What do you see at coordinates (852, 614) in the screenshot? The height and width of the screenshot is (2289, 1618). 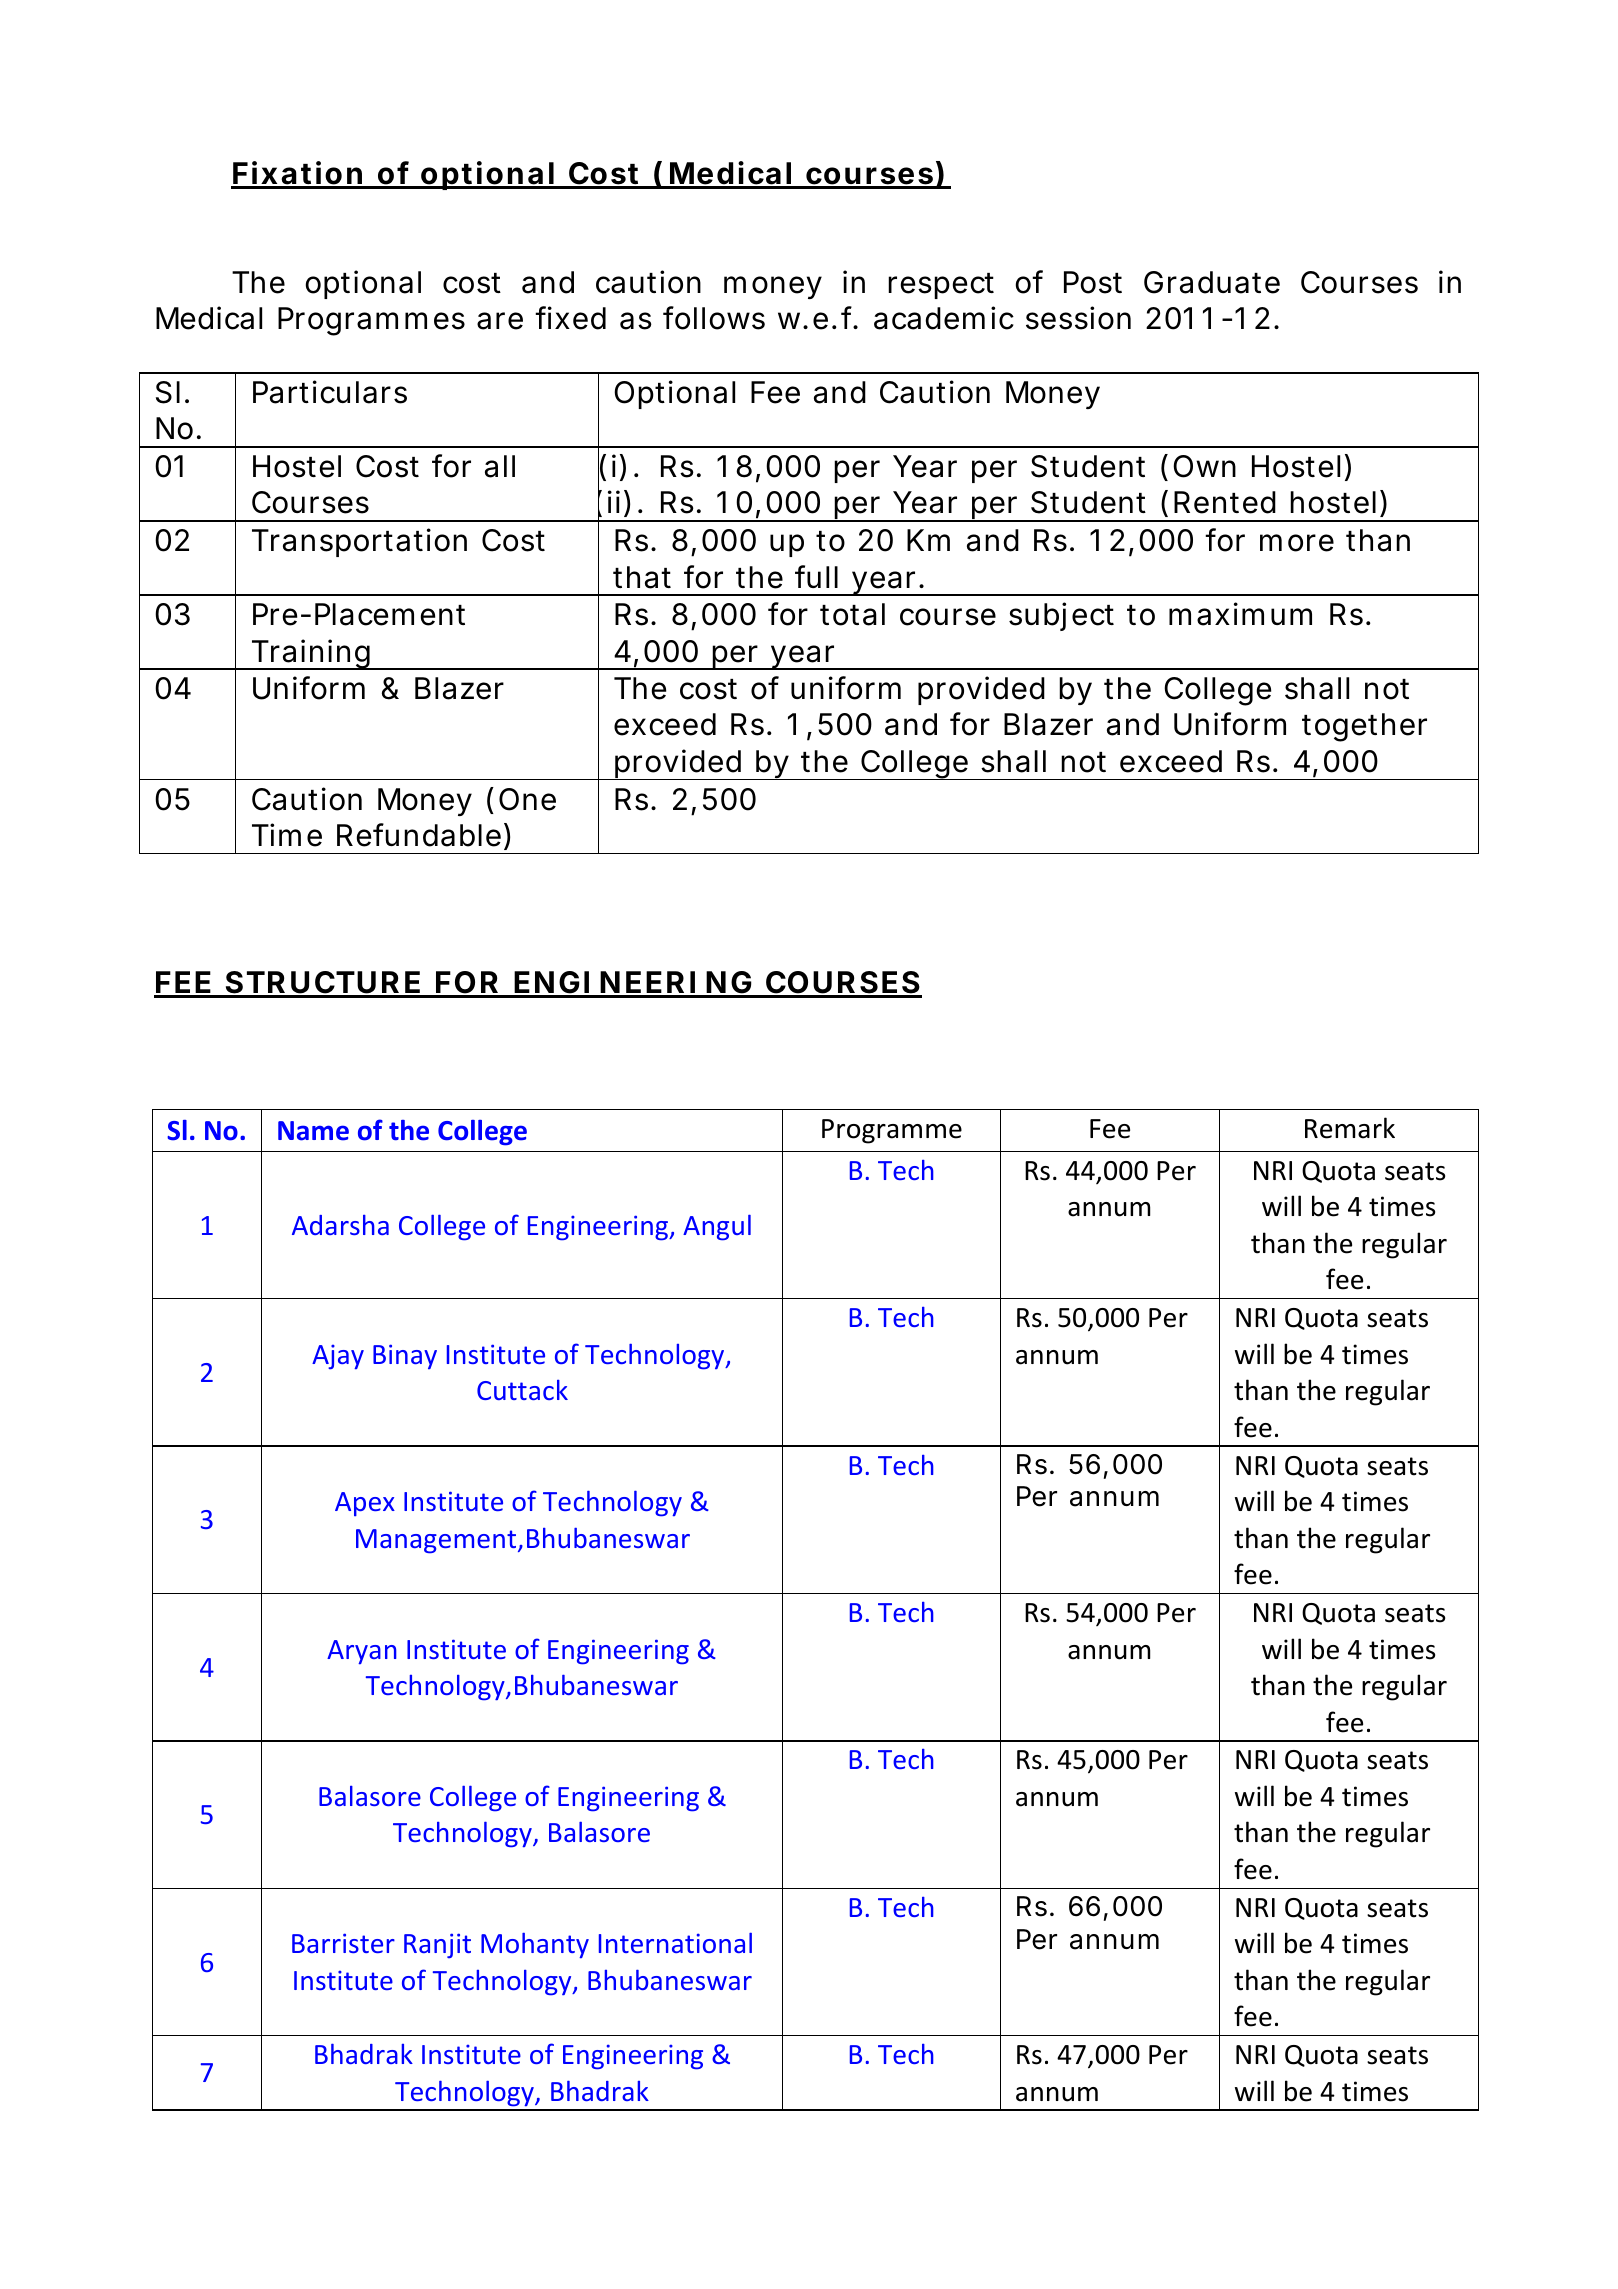 I see `total` at bounding box center [852, 614].
